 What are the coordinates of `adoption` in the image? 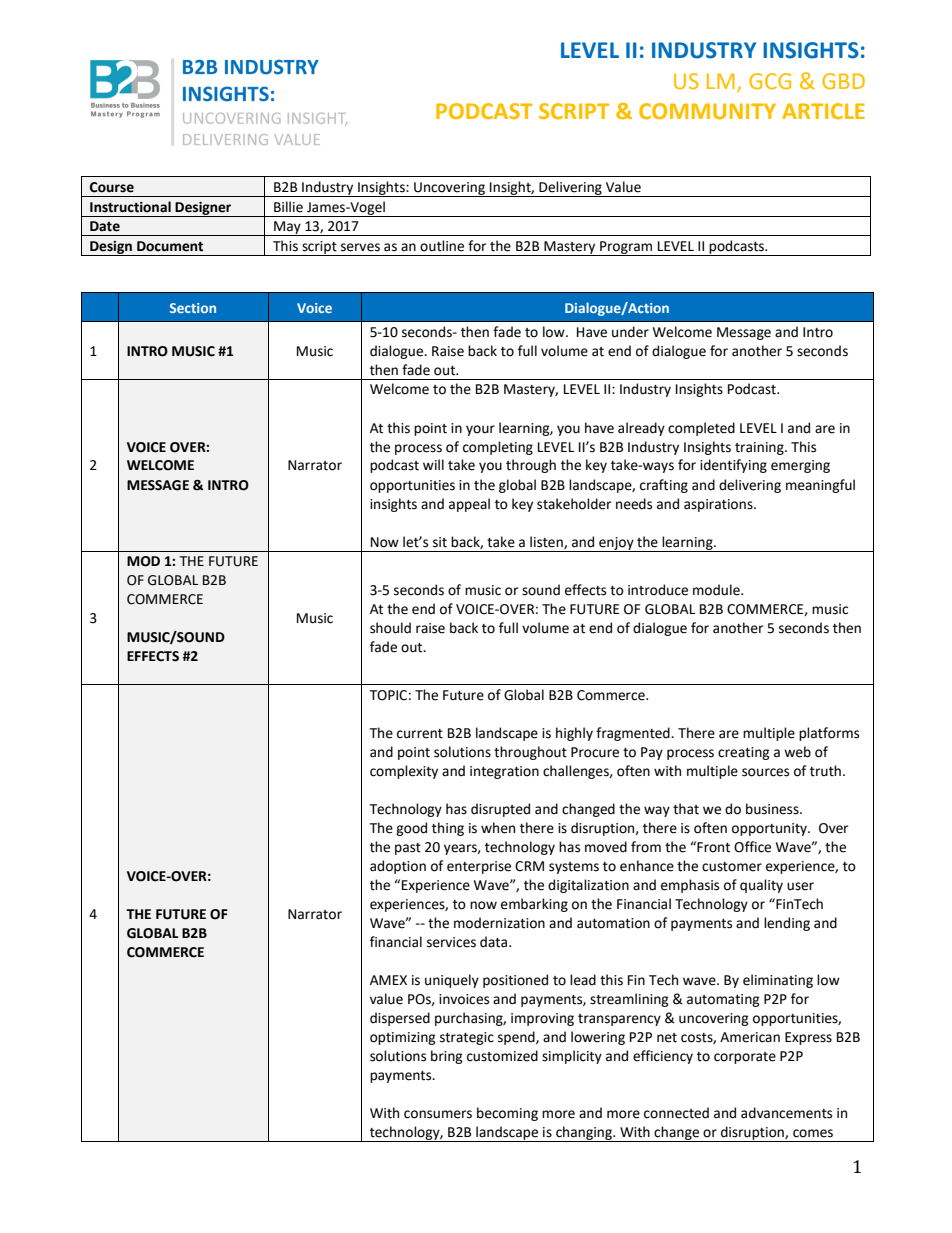 It's located at (398, 867).
